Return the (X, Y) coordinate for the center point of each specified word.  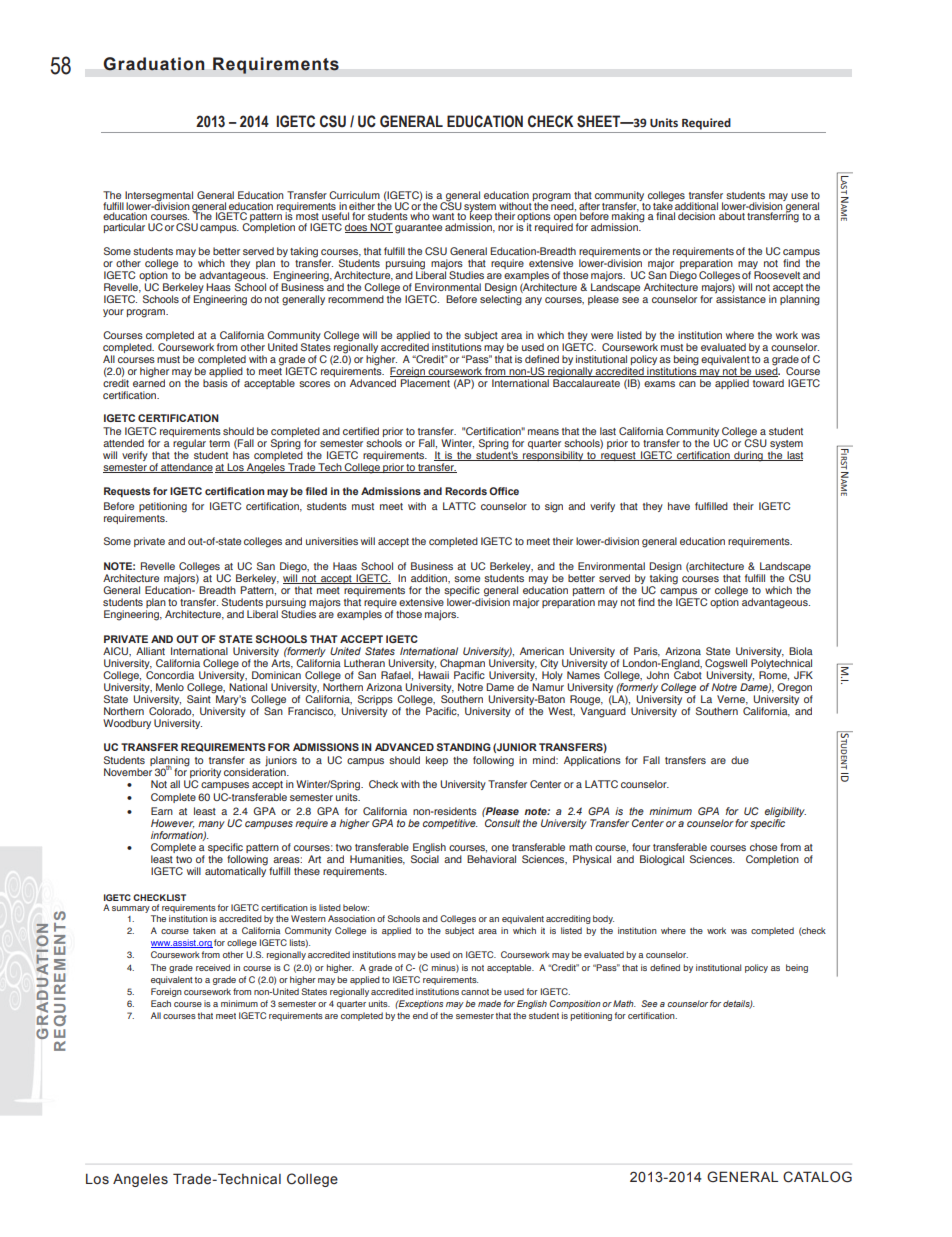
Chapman (462, 664)
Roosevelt (777, 275)
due (740, 760)
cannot (475, 992)
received (213, 967)
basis (215, 383)
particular (124, 228)
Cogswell (726, 665)
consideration (256, 772)
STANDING (464, 747)
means (543, 432)
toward (768, 383)
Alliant (150, 651)
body (603, 919)
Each (161, 1003)
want (443, 216)
